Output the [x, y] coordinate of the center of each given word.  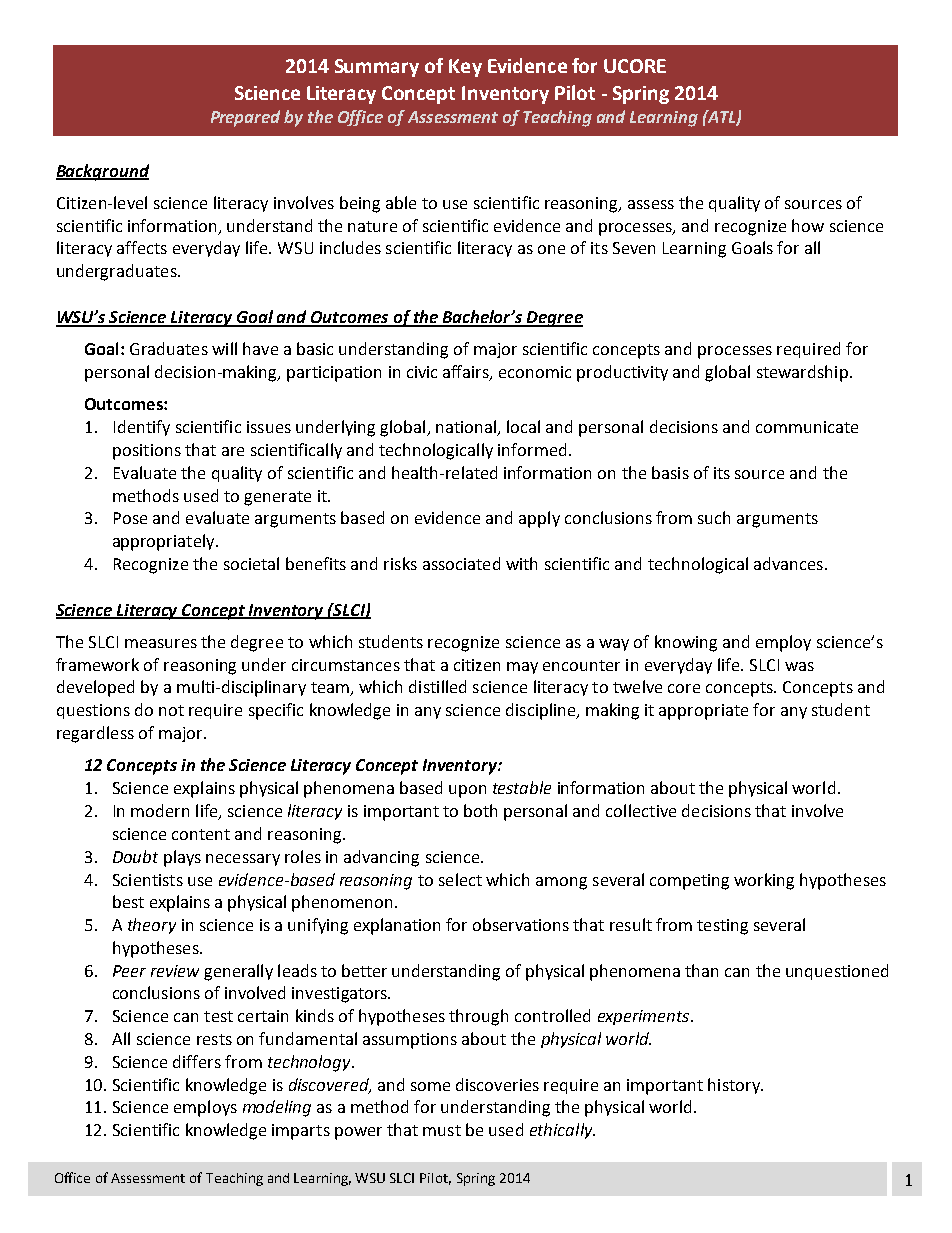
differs [197, 1061]
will [224, 348]
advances [788, 563]
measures [161, 643]
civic [422, 372]
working [764, 881]
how [808, 225]
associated [461, 563]
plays [182, 858]
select [460, 879]
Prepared [245, 118]
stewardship [802, 373]
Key [465, 68]
